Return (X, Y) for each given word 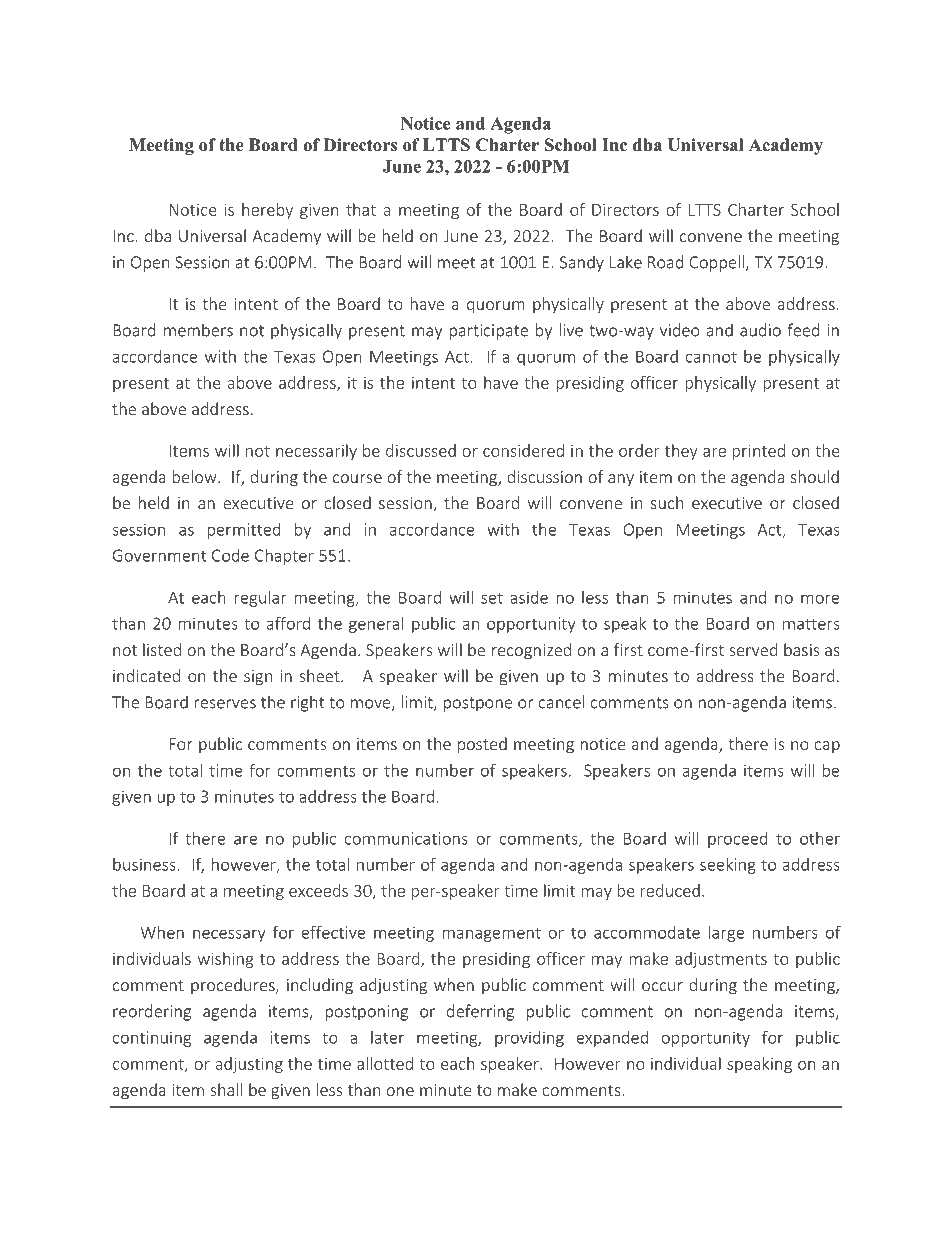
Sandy (582, 263)
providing (529, 1039)
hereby (267, 211)
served (753, 649)
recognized (531, 651)
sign (258, 678)
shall (226, 1089)
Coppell (716, 263)
